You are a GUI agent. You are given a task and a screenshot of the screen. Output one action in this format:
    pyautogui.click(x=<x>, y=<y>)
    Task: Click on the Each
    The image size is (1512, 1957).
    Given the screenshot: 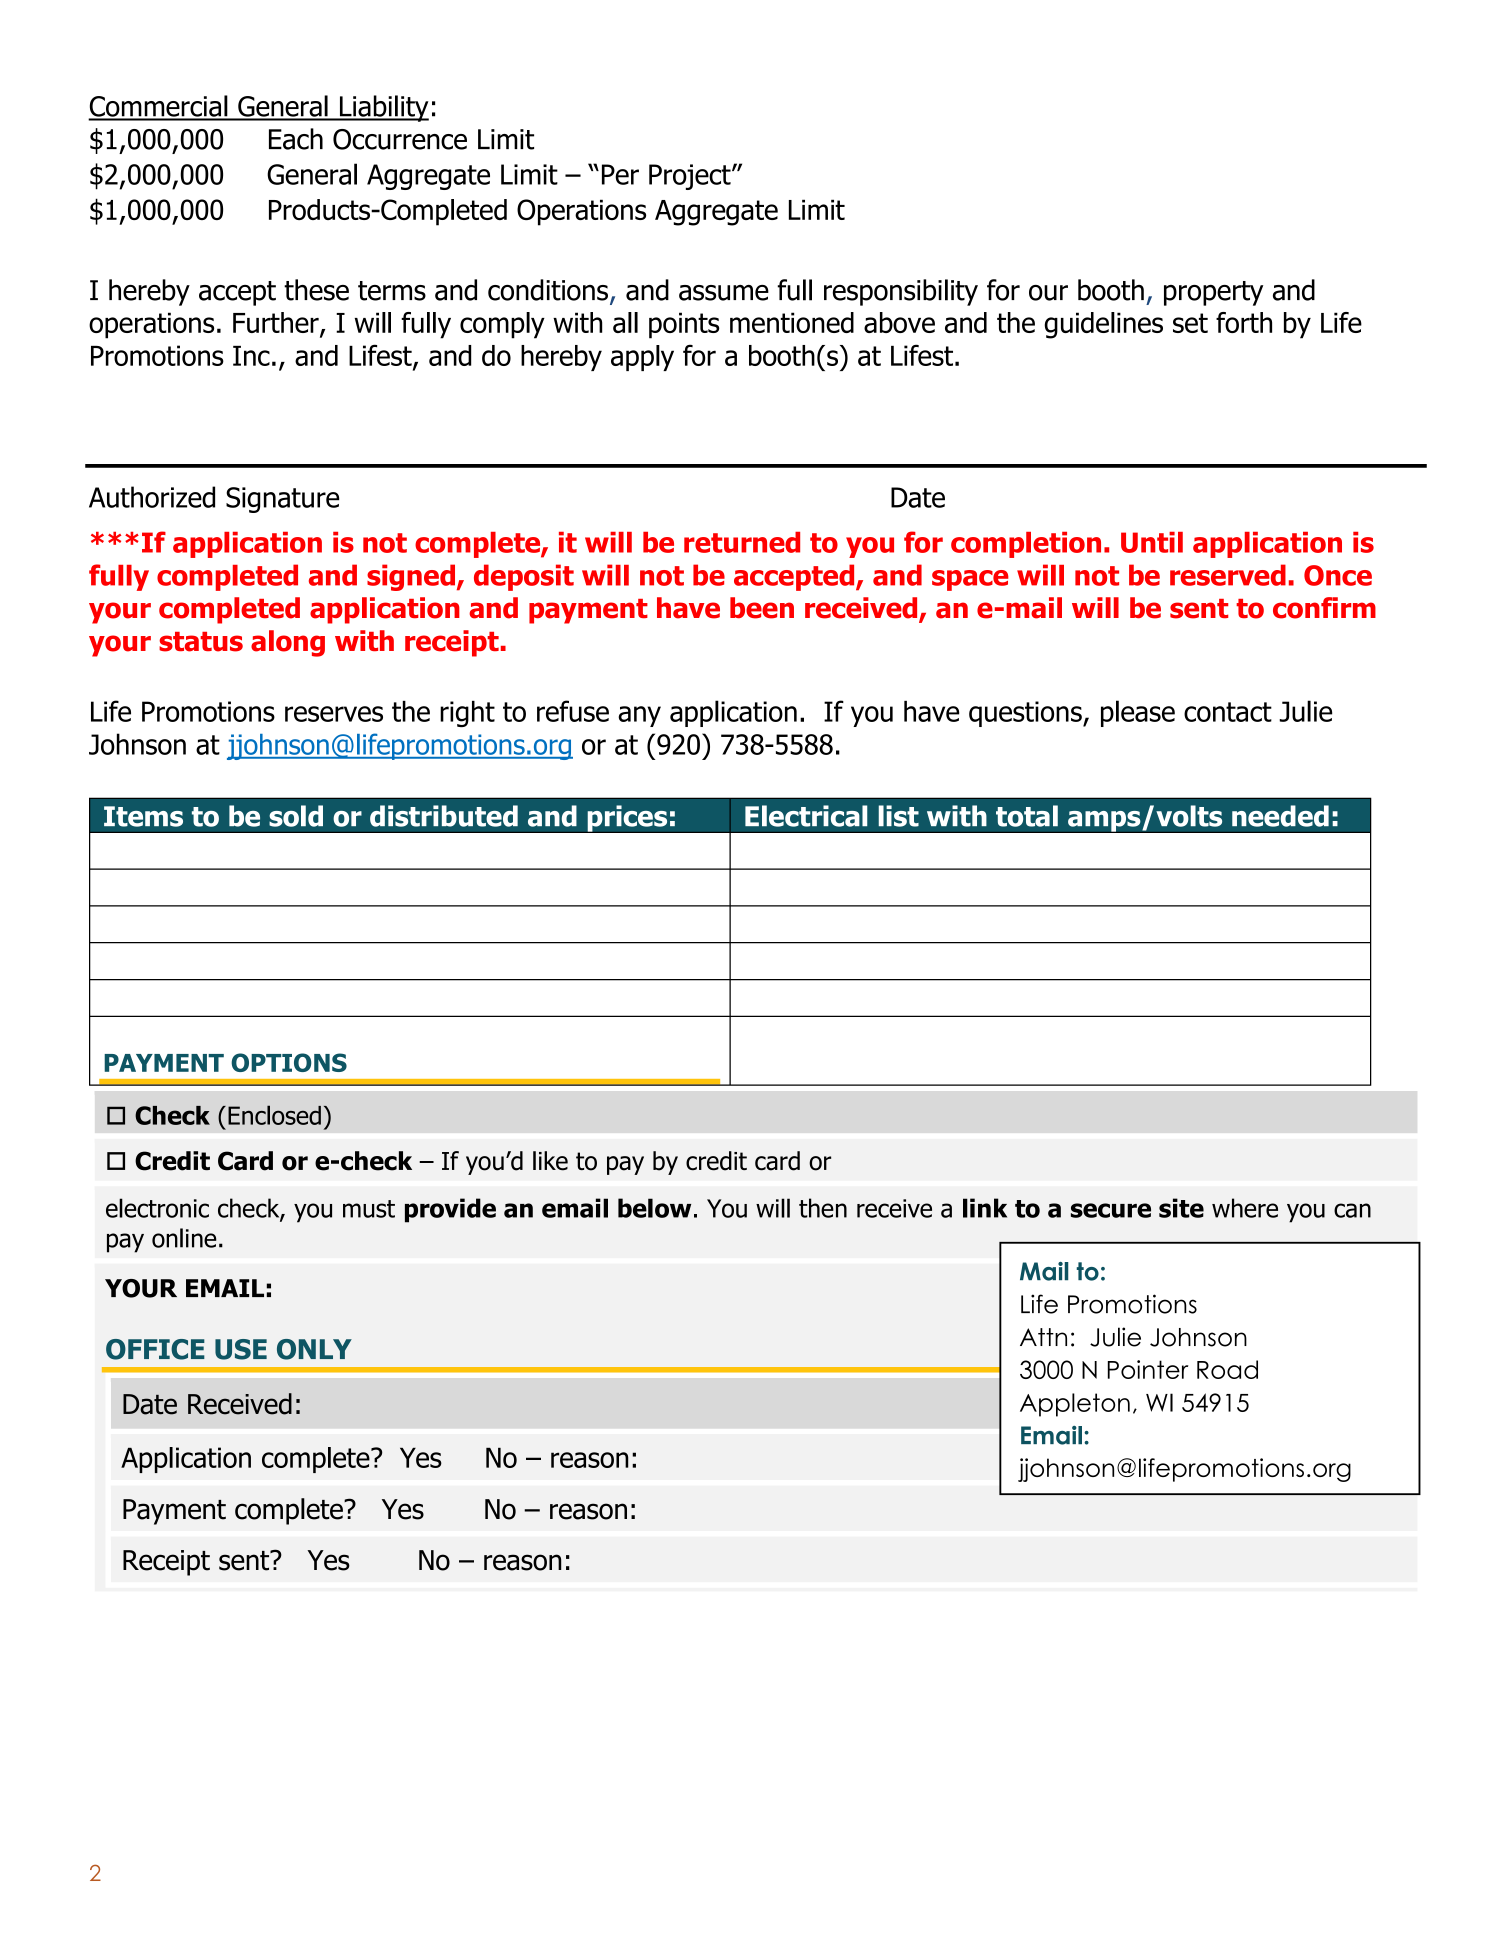 What is the action you would take?
    pyautogui.click(x=296, y=139)
